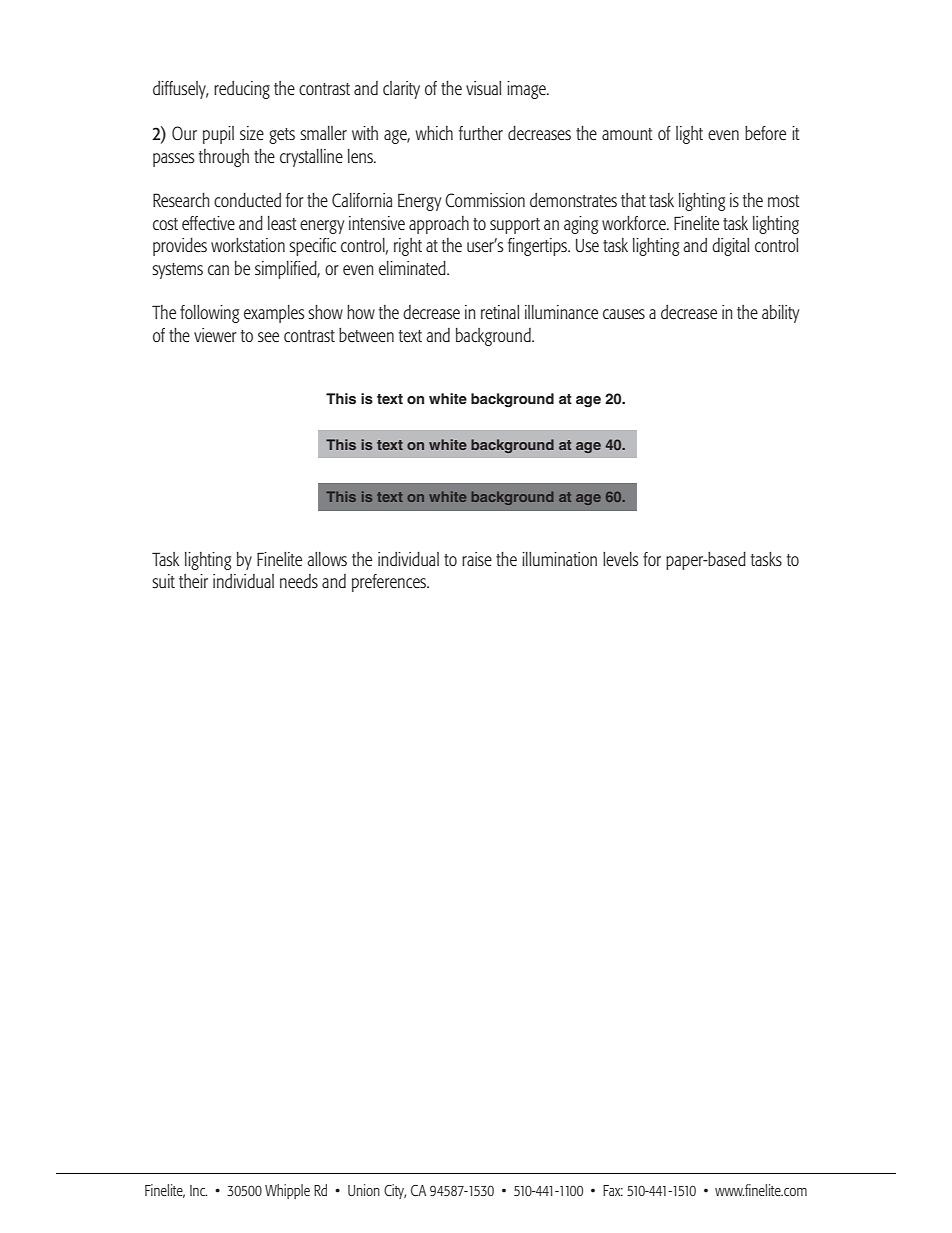 Image resolution: width=952 pixels, height=1233 pixels. Describe the element at coordinates (621, 559) in the screenshot. I see `levels` at that location.
